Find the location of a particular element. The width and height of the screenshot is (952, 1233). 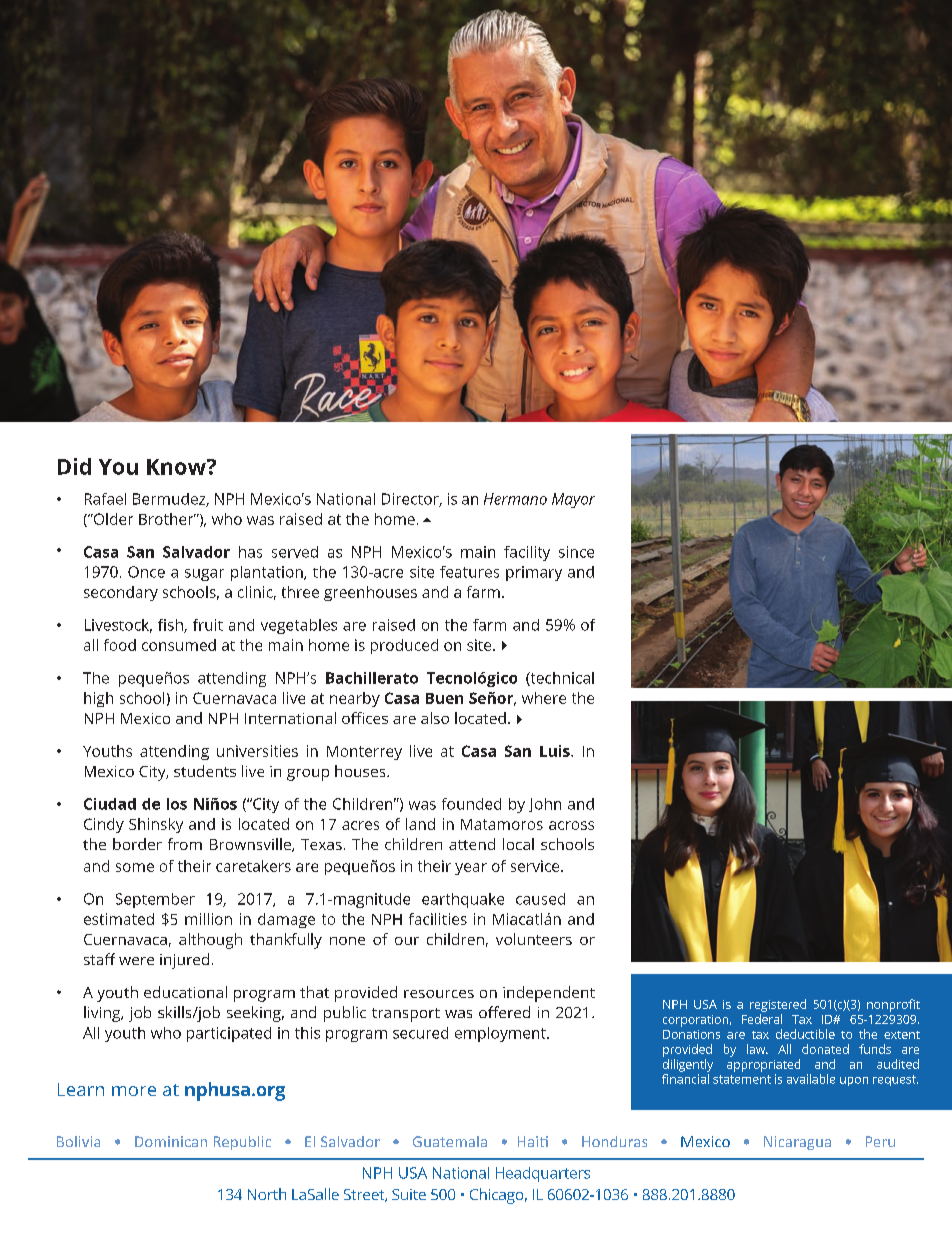

Mayor is located at coordinates (573, 500).
